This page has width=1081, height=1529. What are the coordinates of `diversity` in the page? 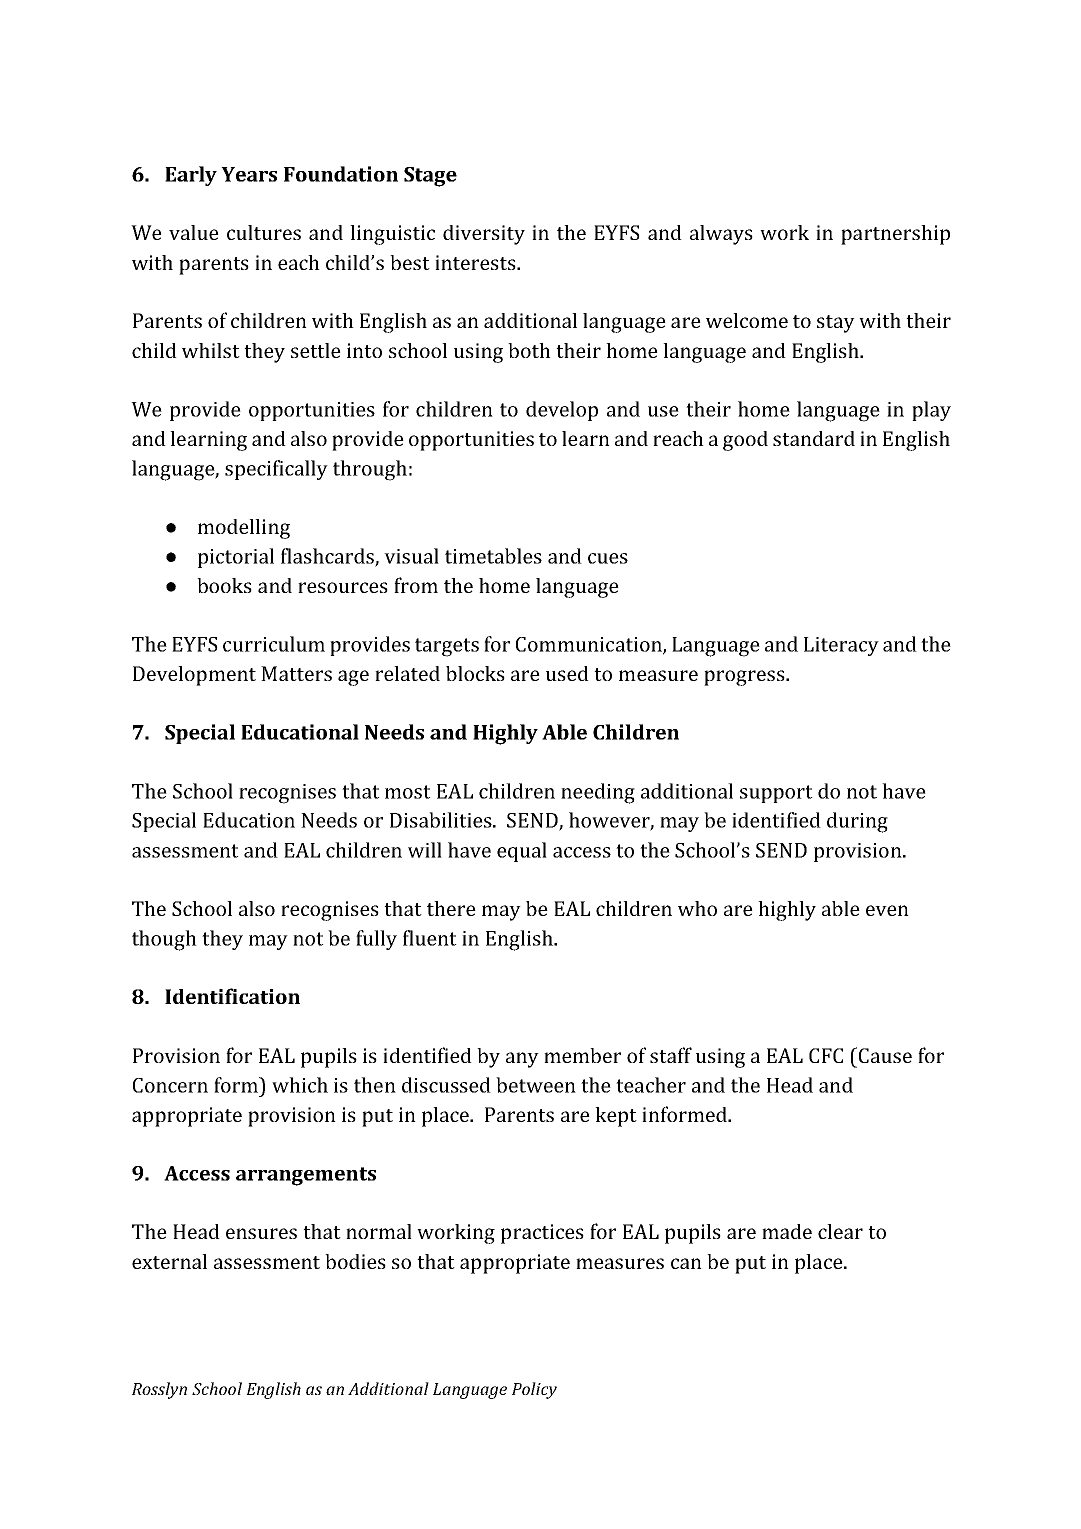 It's located at (484, 235).
